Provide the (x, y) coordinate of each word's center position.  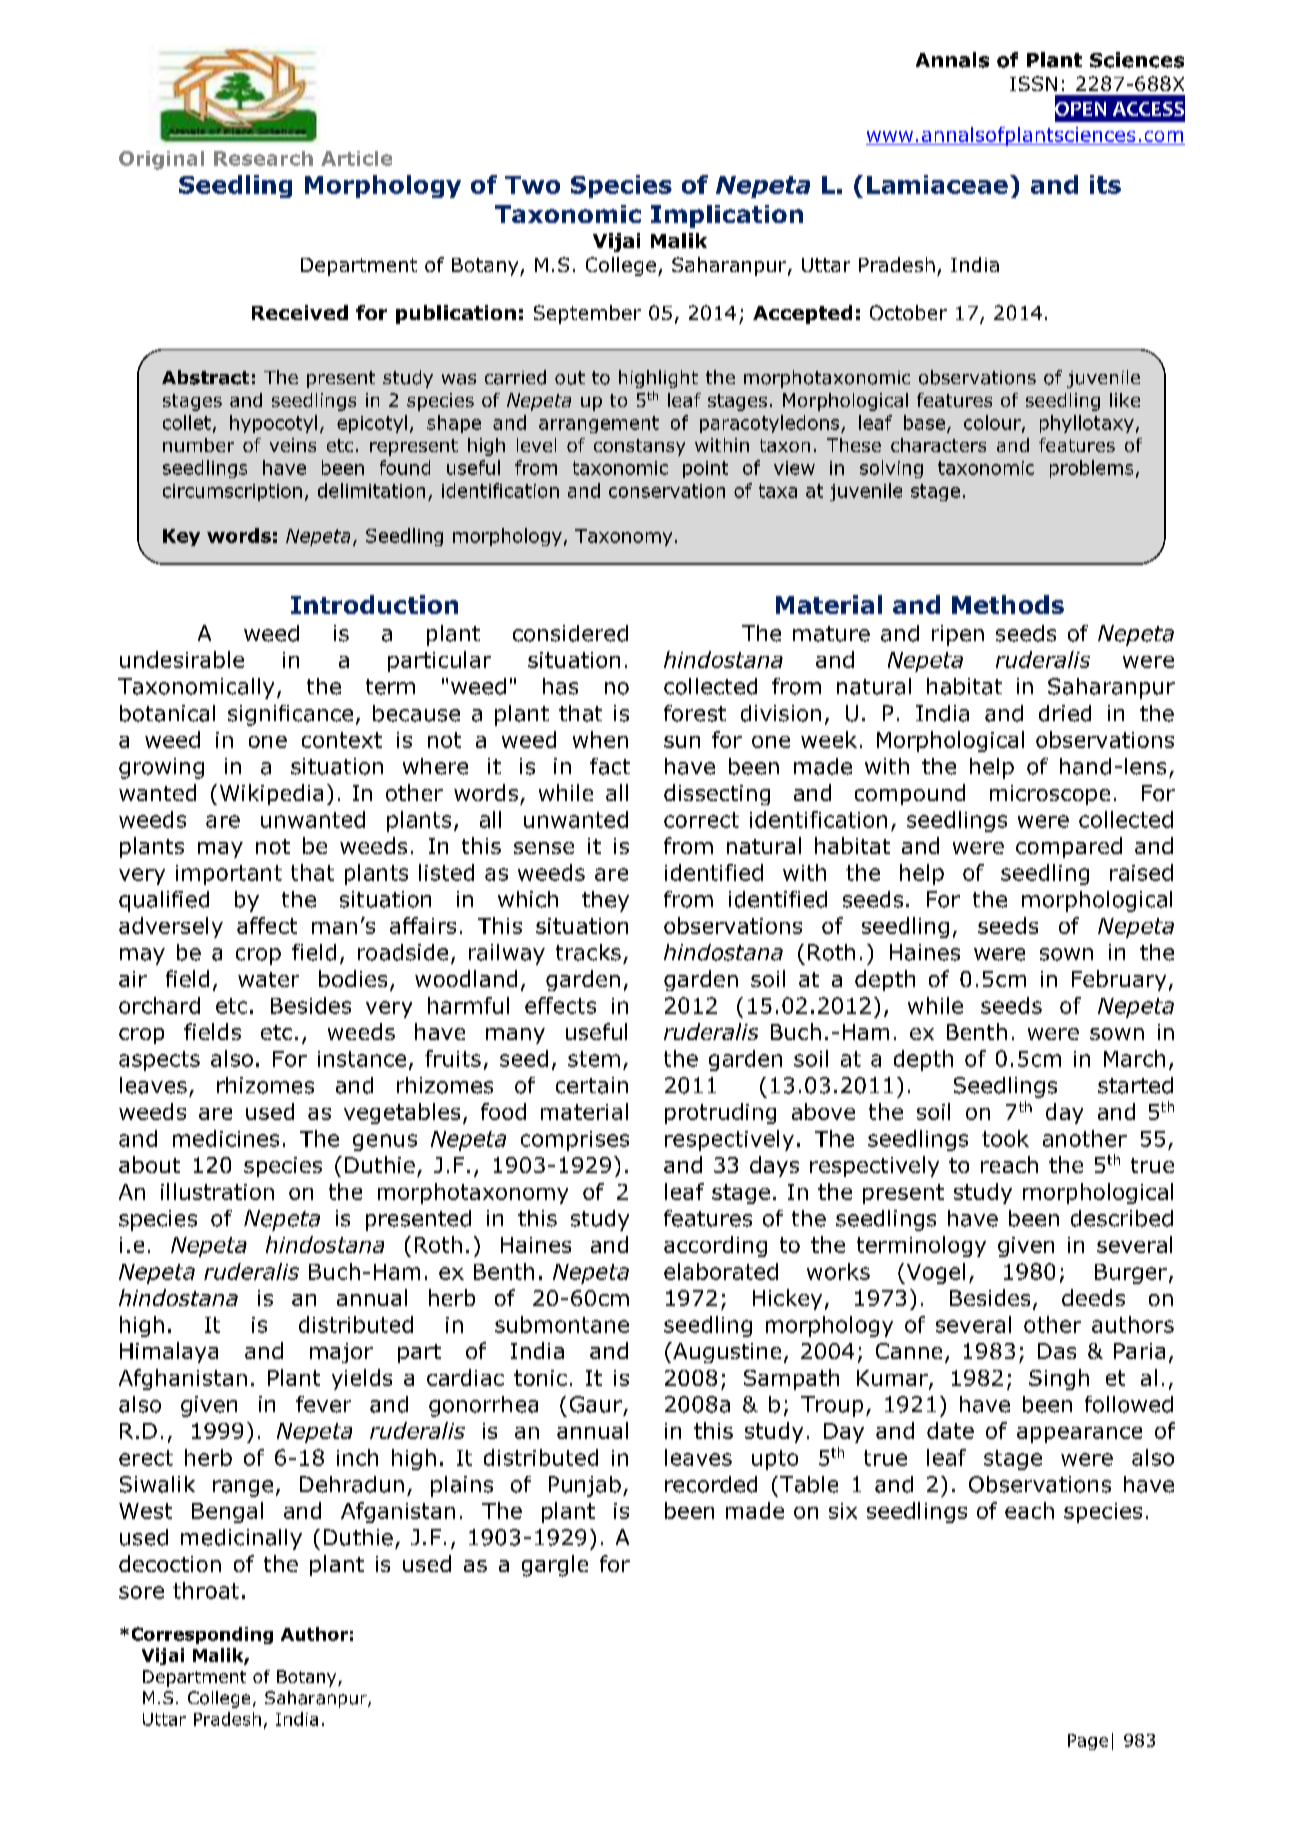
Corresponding (202, 1635)
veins (293, 445)
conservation (667, 491)
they (605, 901)
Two (532, 185)
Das (1057, 1351)
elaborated (721, 1271)
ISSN (1033, 83)
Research (263, 158)
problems (1091, 469)
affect (267, 925)
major (341, 1353)
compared (1069, 847)
